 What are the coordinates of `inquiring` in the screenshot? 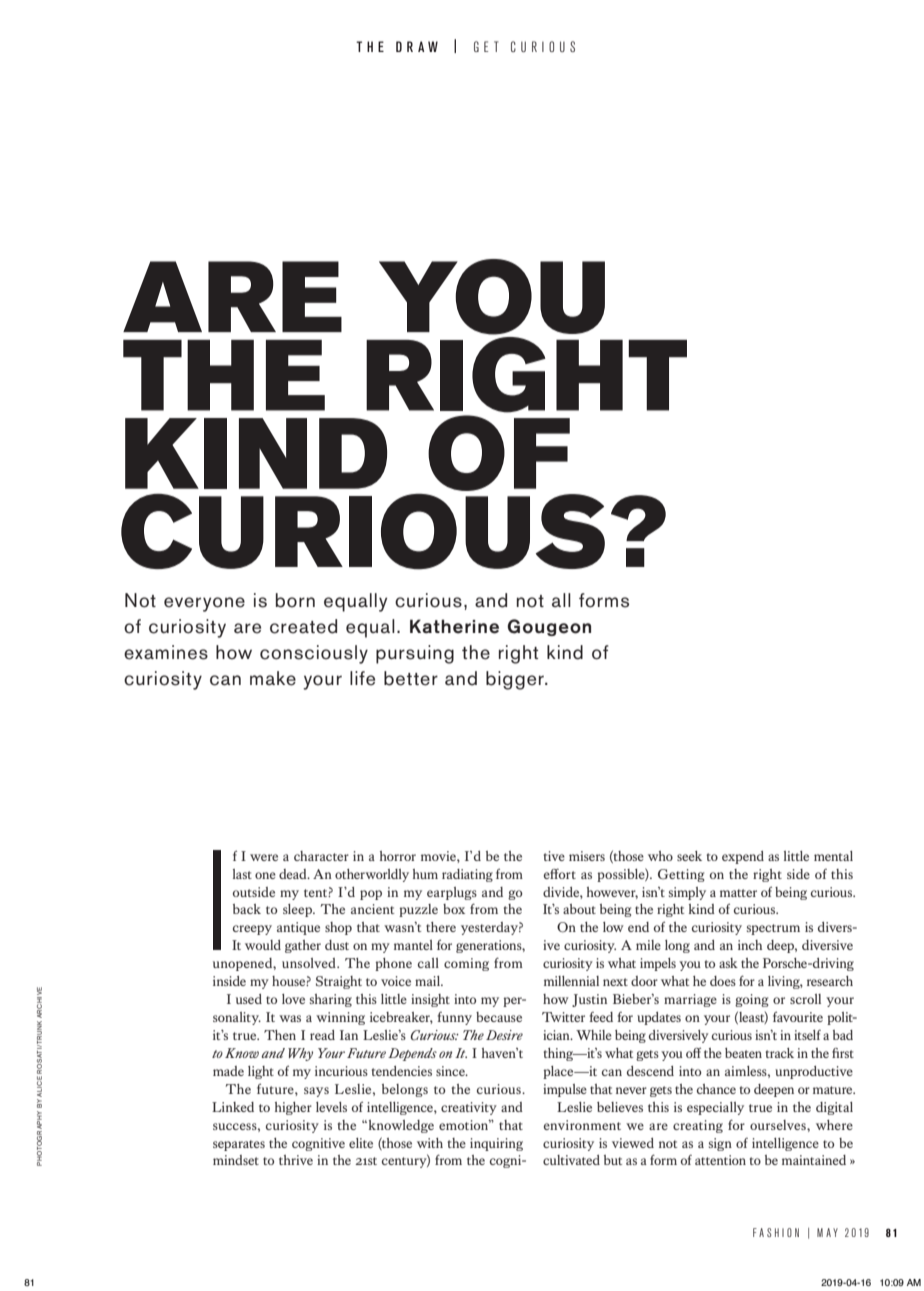 It's located at (496, 1144).
